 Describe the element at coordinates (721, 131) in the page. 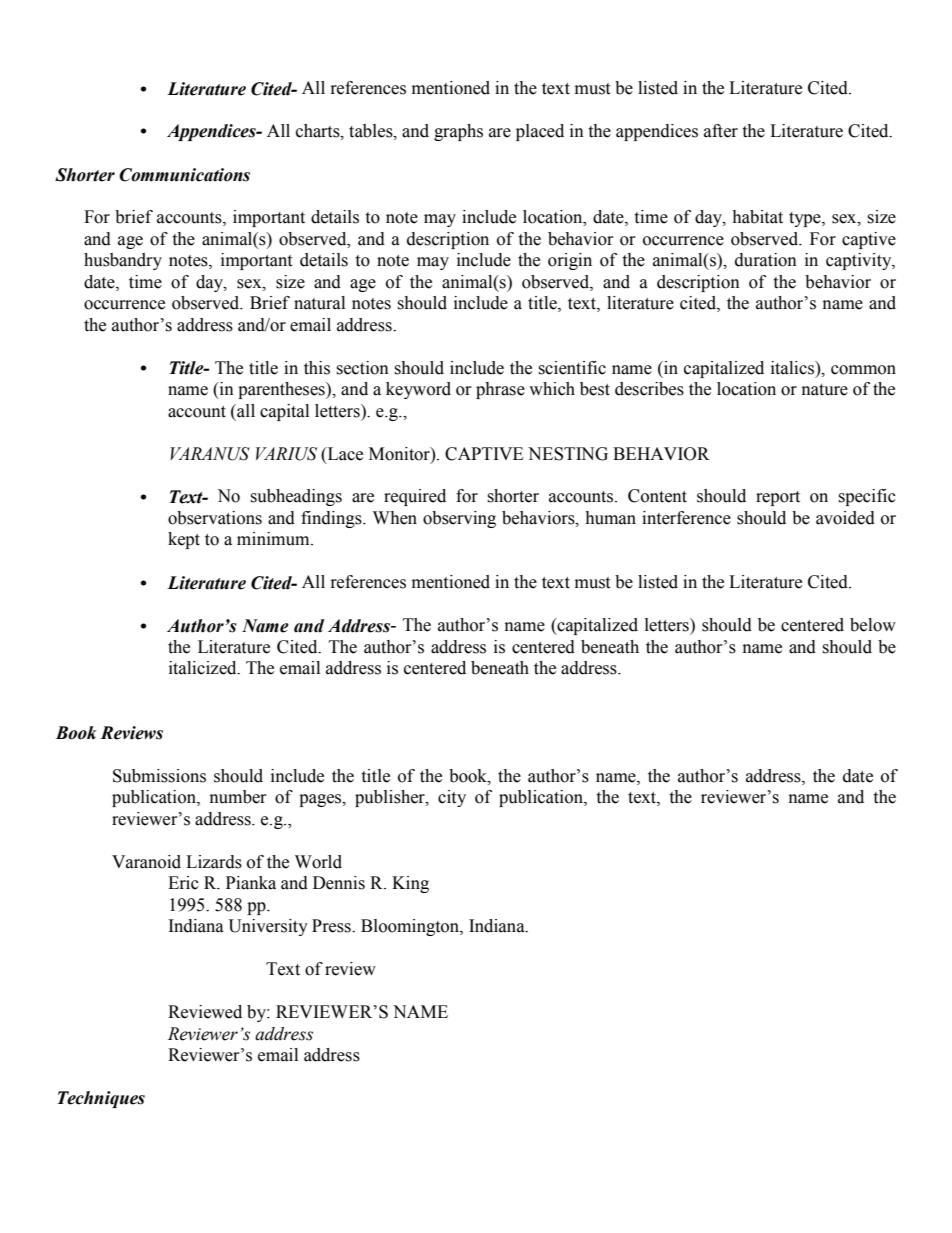

I see `after` at that location.
